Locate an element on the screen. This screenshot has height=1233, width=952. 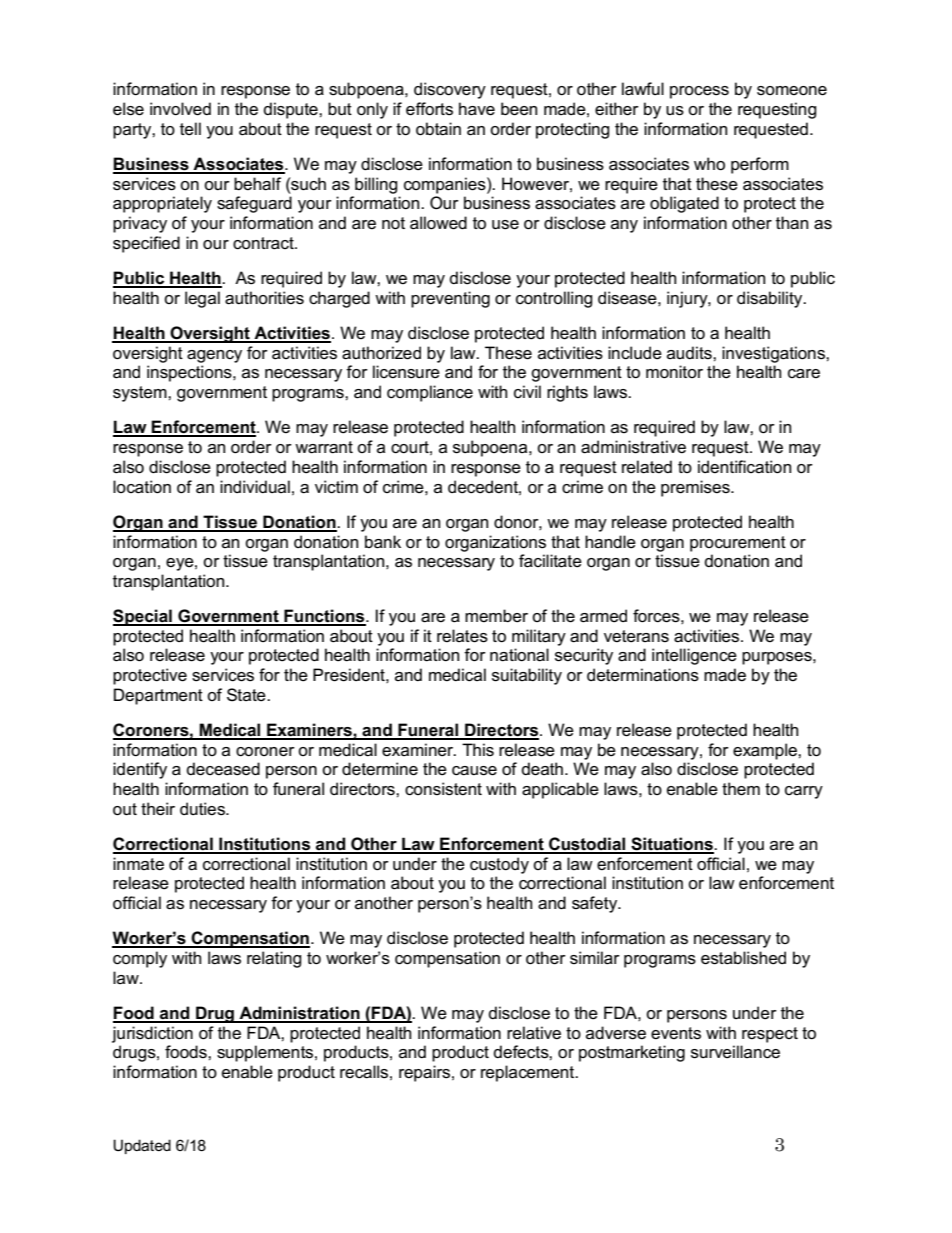
cause is located at coordinates (474, 771).
